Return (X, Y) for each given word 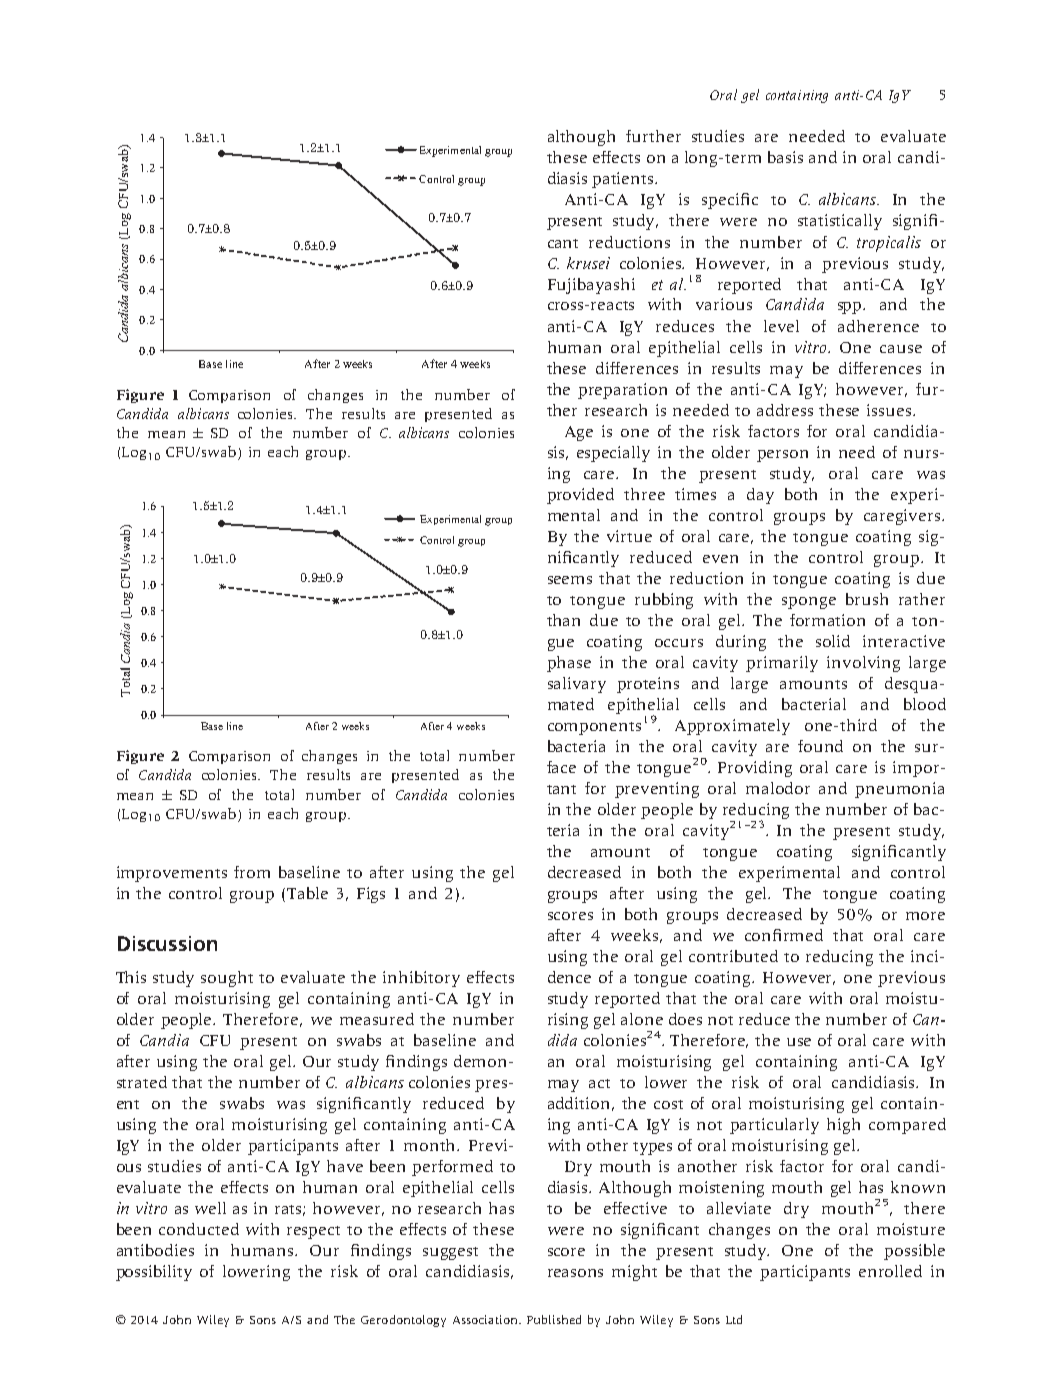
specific (730, 201)
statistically (840, 222)
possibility (154, 1273)
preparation (622, 391)
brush (867, 599)
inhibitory (421, 979)
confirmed (784, 935)
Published (554, 1319)
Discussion (167, 943)
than (563, 620)
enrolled (890, 1271)
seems (570, 580)
